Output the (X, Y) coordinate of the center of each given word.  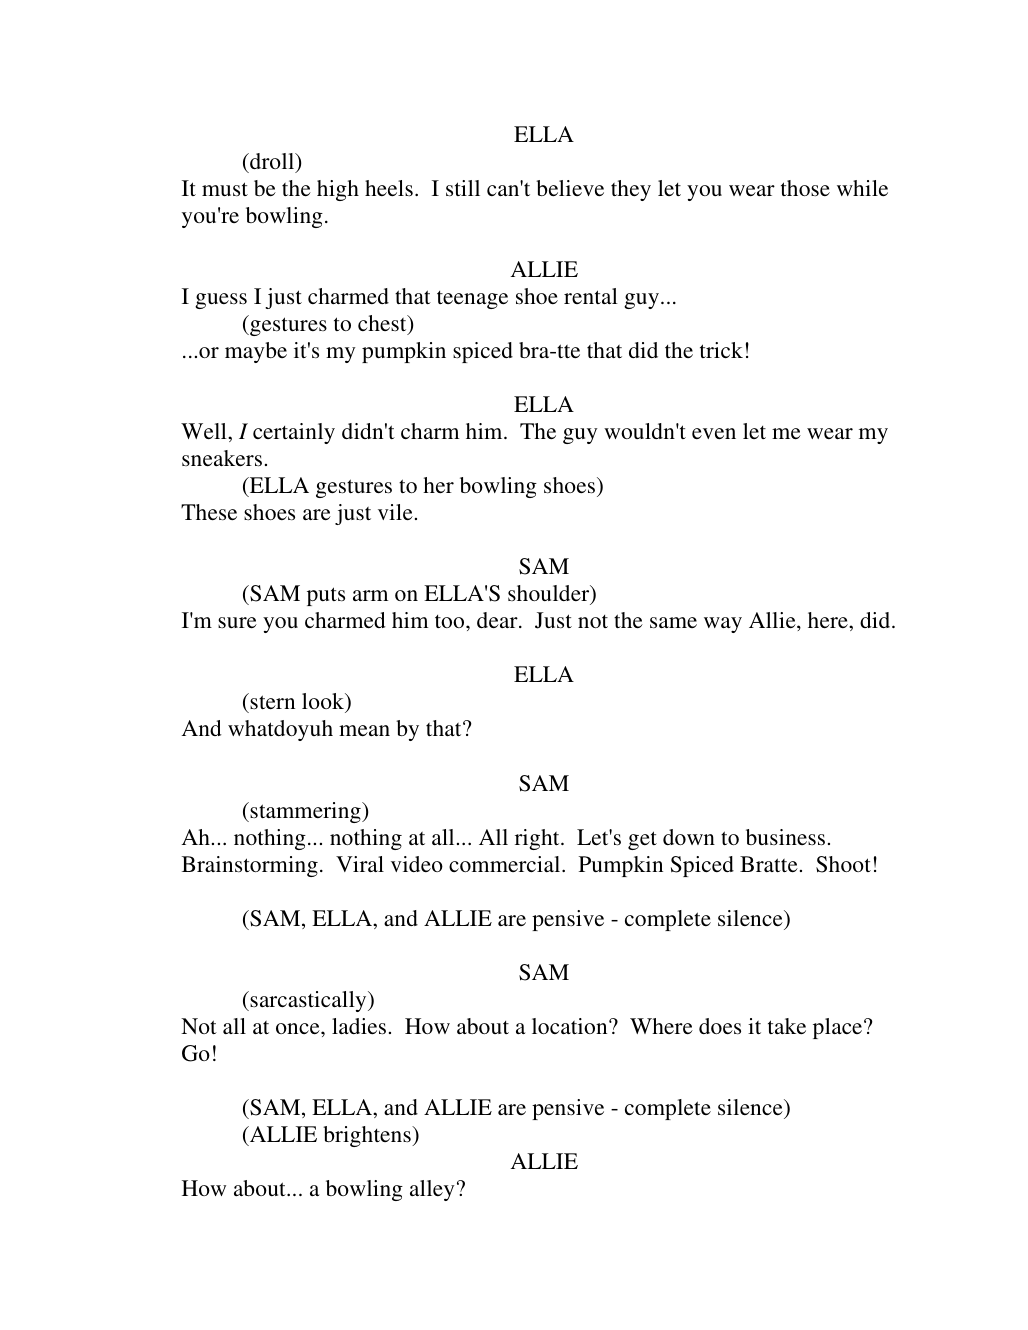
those (805, 188)
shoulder (550, 595)
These (209, 512)
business (785, 837)
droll (272, 162)
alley (432, 1190)
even (714, 433)
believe (570, 188)
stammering (305, 812)
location (571, 1026)
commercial (506, 864)
